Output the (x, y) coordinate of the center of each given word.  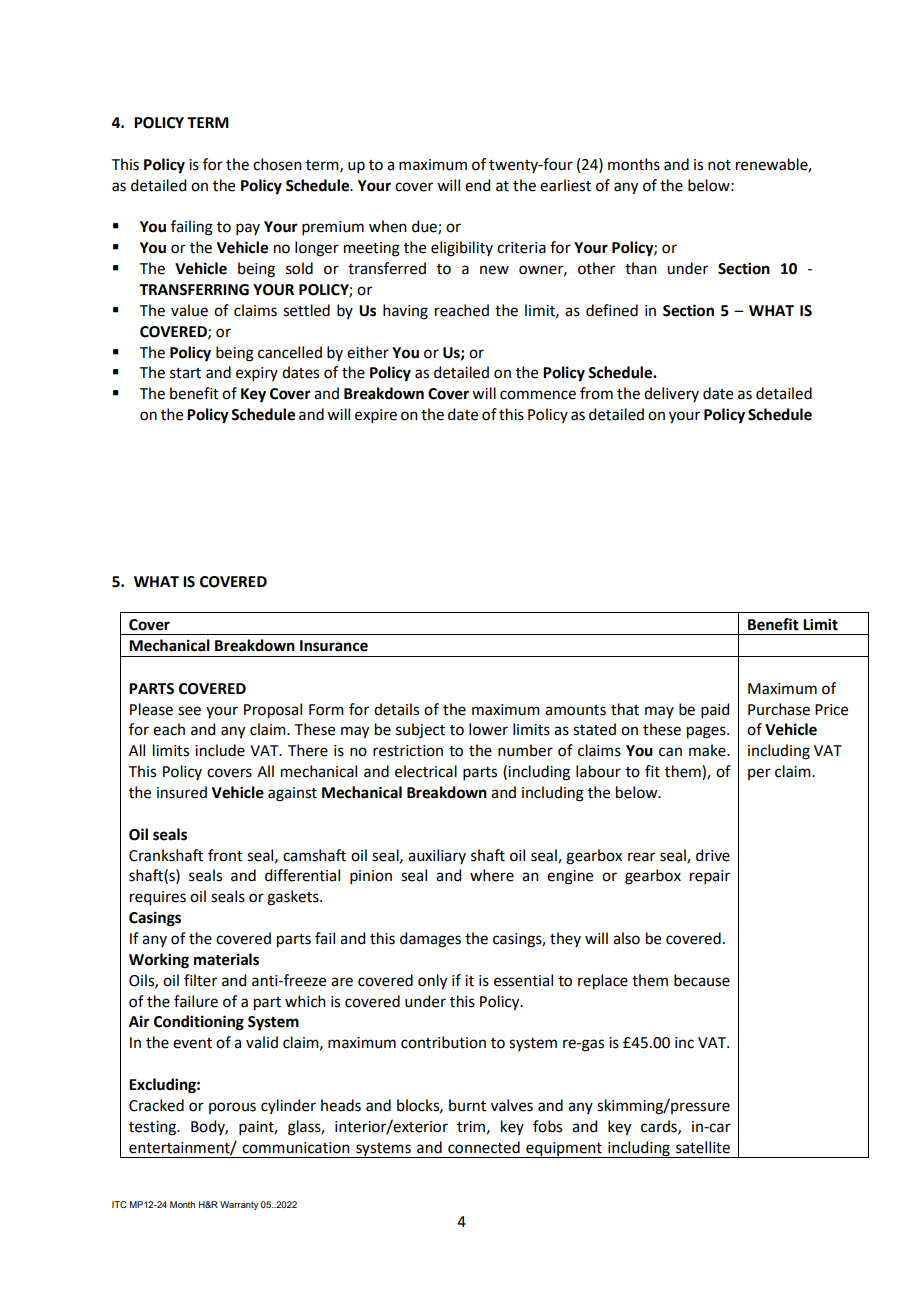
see (189, 711)
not (719, 165)
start (185, 373)
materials (226, 959)
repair (710, 877)
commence (538, 395)
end (477, 185)
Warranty (239, 1205)
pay (248, 229)
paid (715, 710)
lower (488, 729)
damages (430, 940)
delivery (671, 394)
